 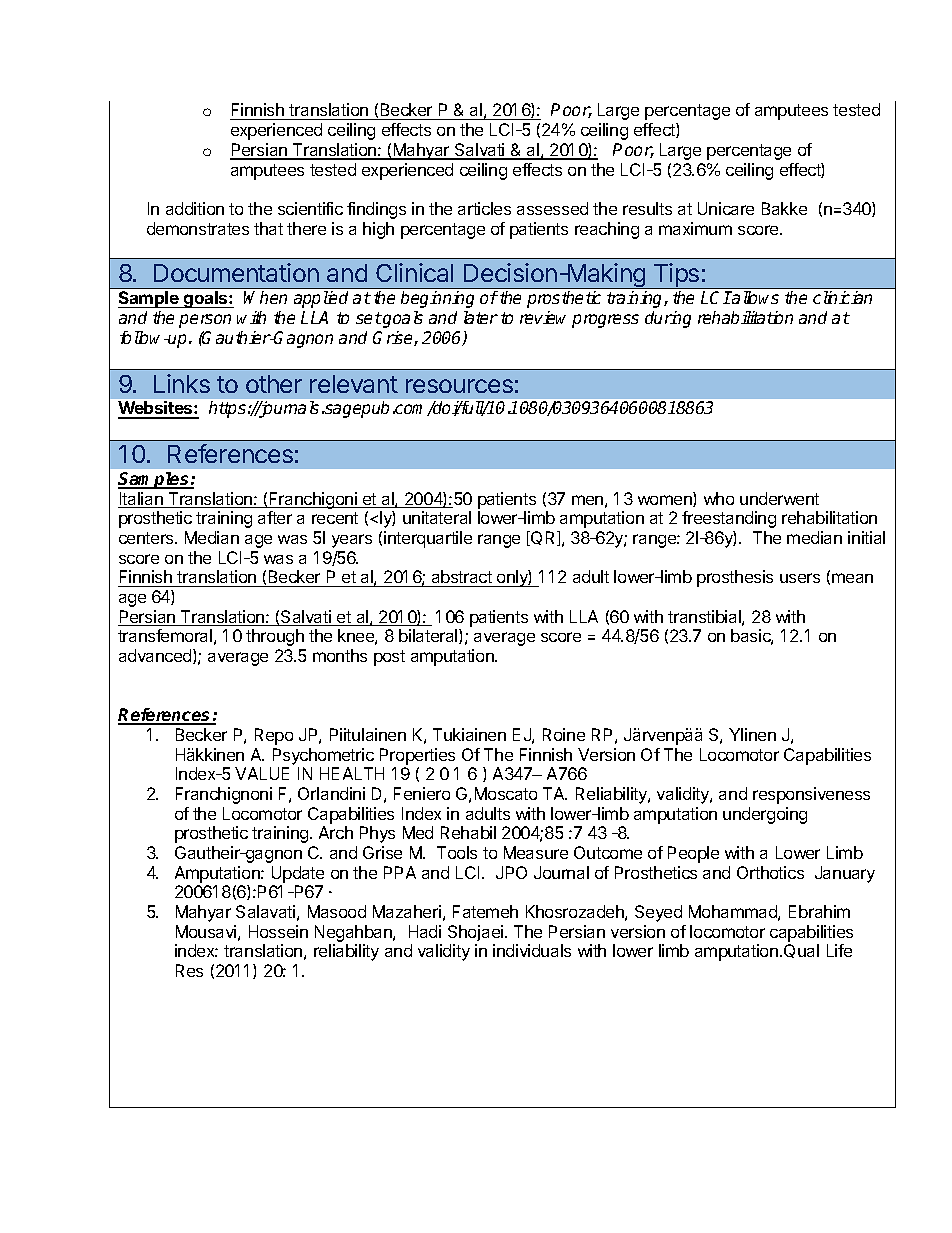 I want to click on underwent, so click(x=779, y=498).
